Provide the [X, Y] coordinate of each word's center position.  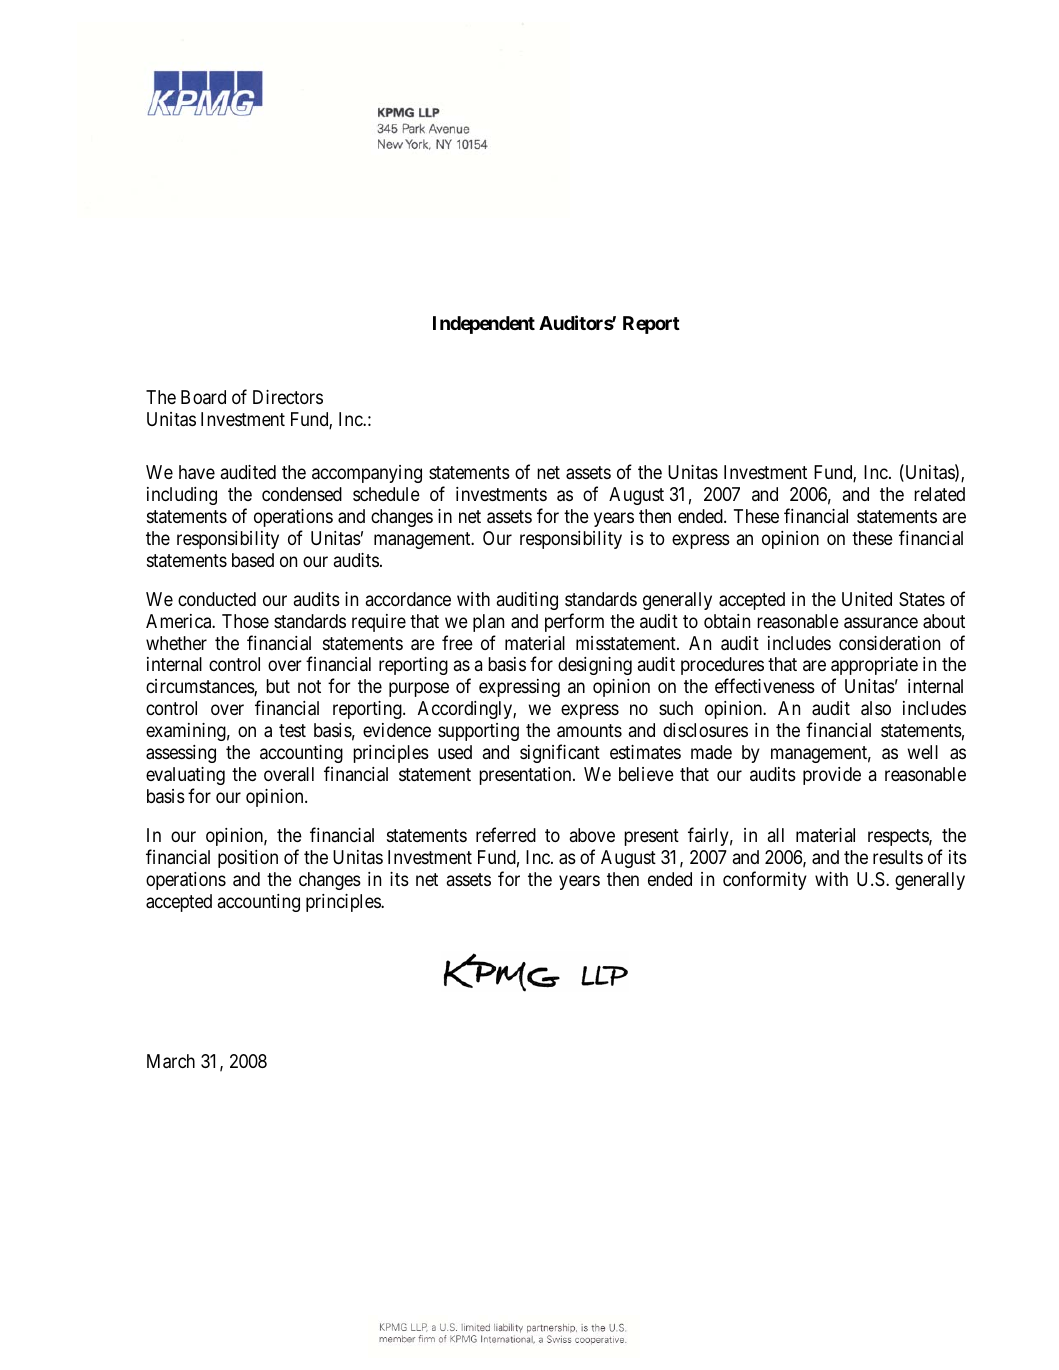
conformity [765, 880]
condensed [302, 494]
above [592, 835]
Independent [484, 325]
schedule [386, 494]
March [171, 1061]
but [278, 686]
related [939, 494]
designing [595, 666]
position [248, 859]
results [898, 857]
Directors [288, 397]
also [876, 708]
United [867, 599]
